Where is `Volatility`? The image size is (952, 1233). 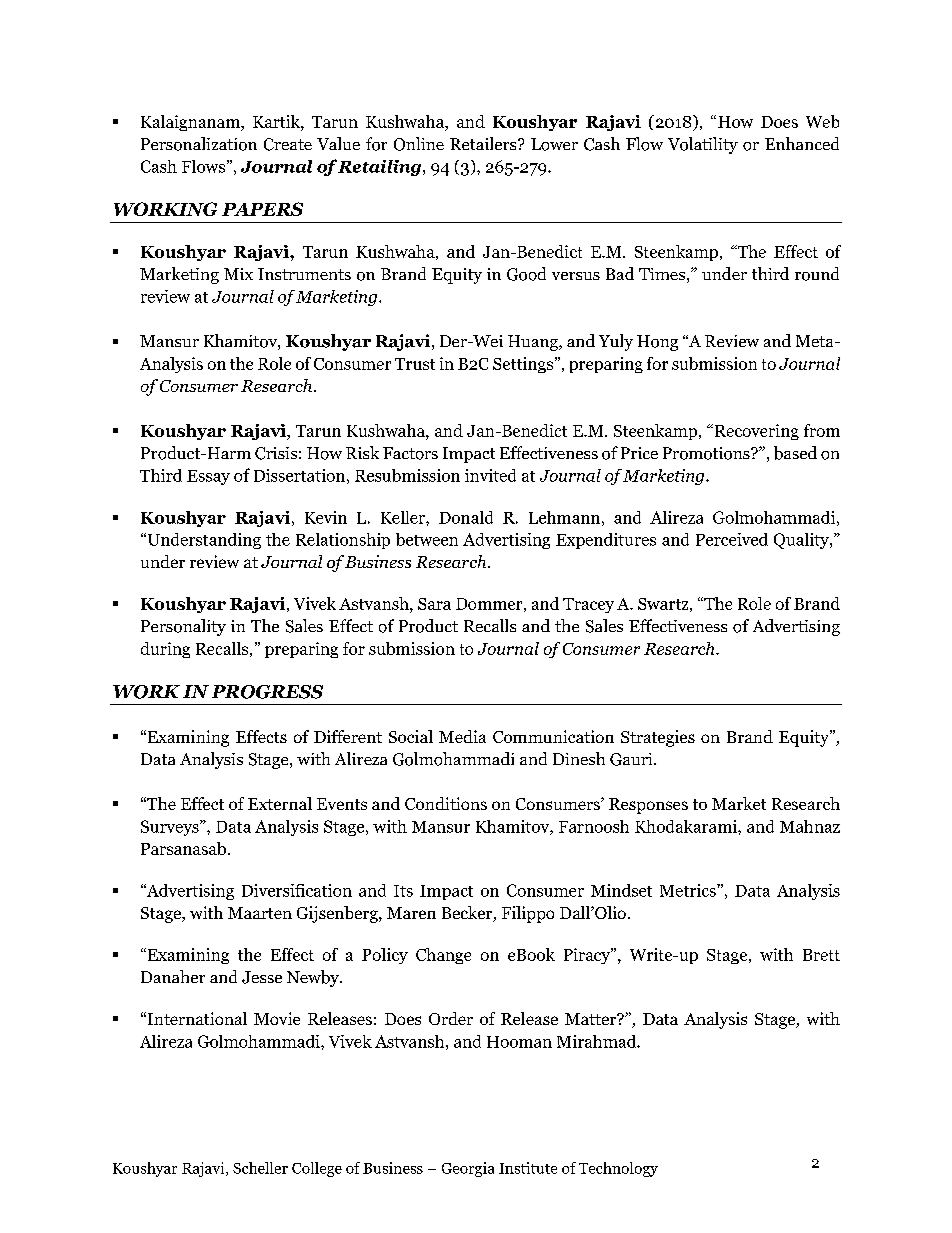 Volatility is located at coordinates (703, 145).
